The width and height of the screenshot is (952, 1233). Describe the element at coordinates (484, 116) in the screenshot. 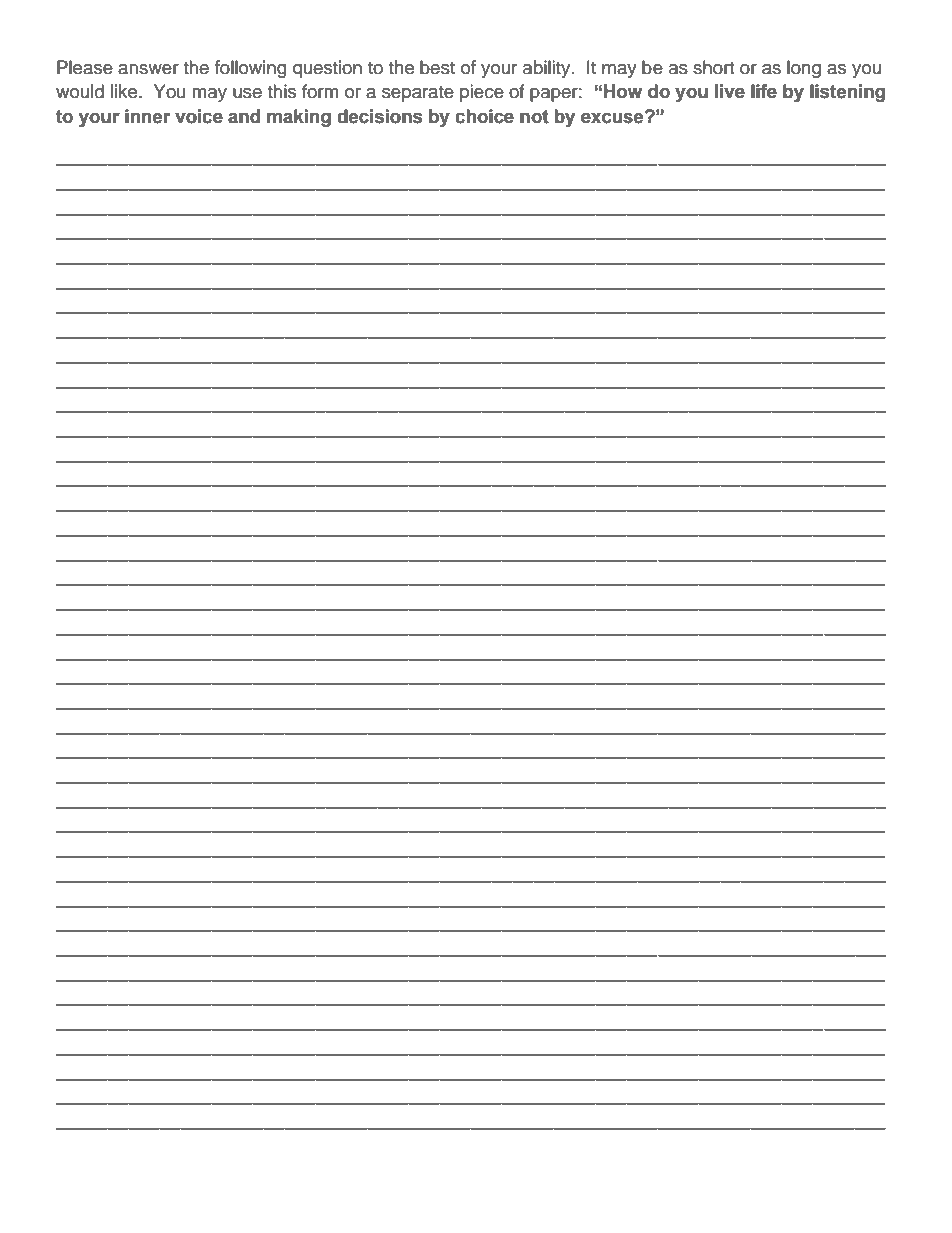

I see `choice` at that location.
